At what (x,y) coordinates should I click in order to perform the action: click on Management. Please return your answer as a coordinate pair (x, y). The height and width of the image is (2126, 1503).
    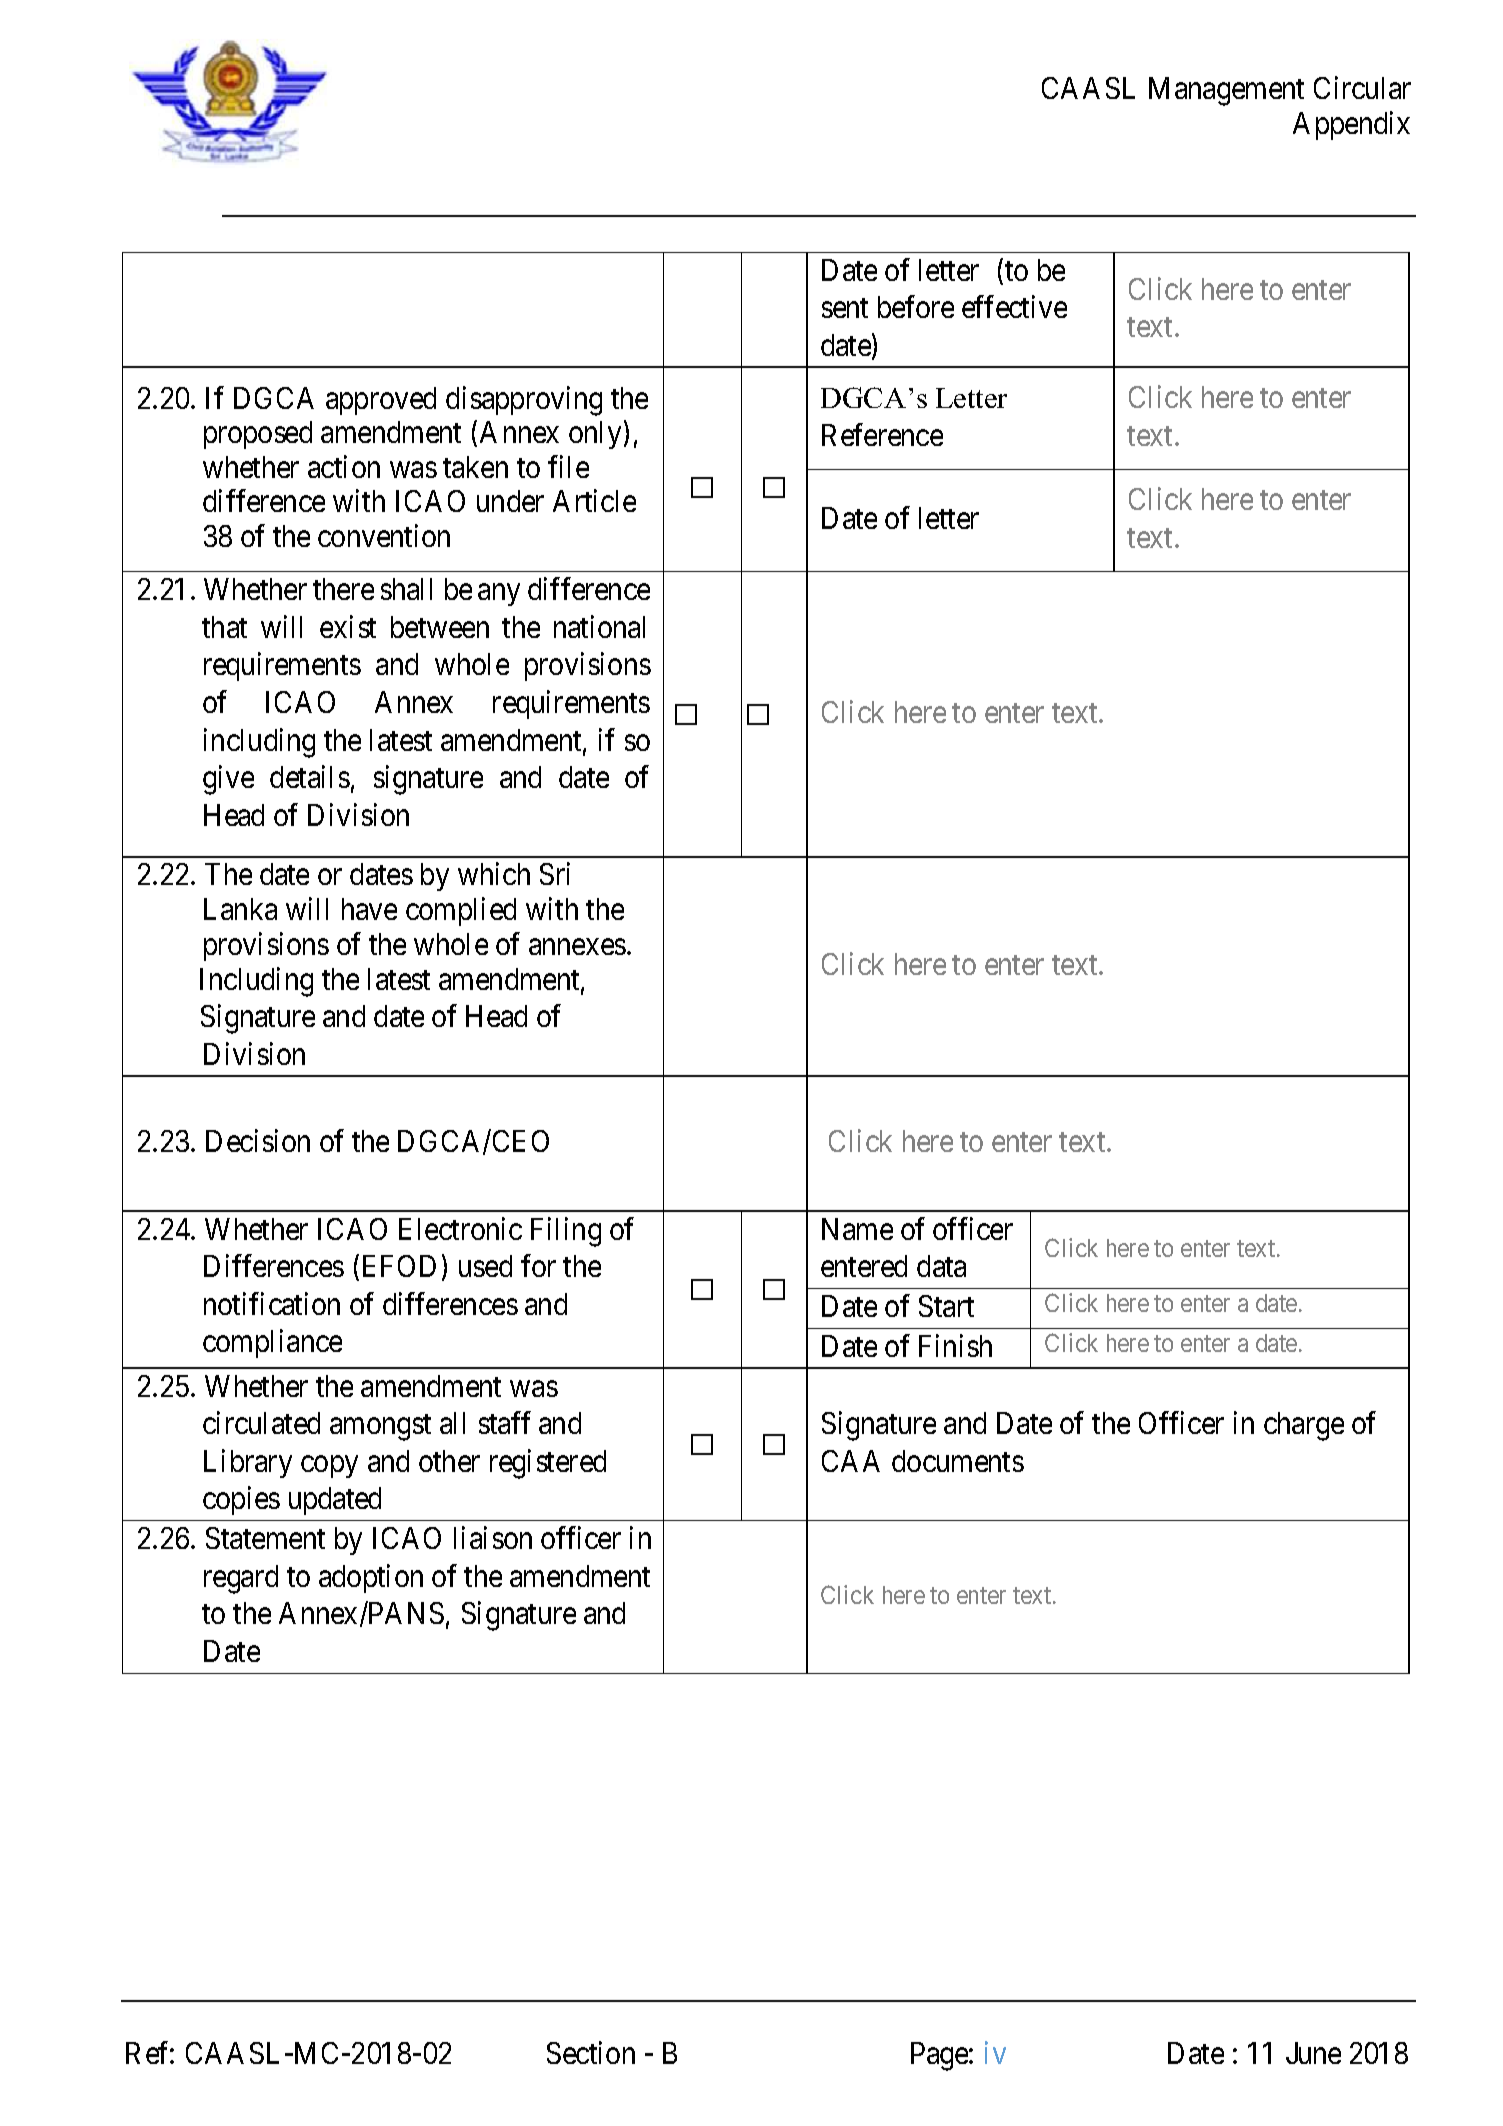
    Looking at the image, I should click on (1226, 91).
